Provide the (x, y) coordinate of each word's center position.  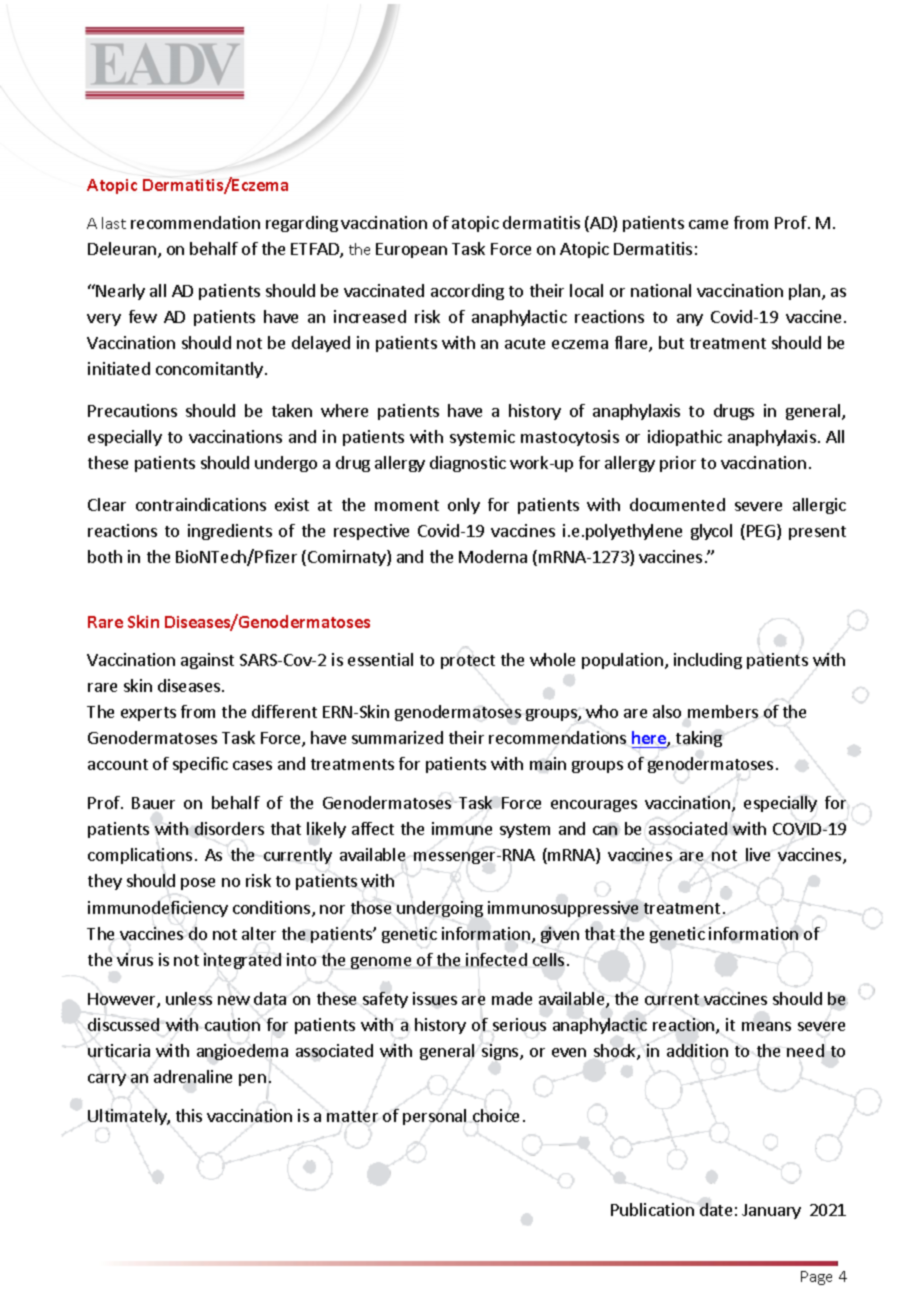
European (411, 250)
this (189, 1115)
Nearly (120, 292)
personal (434, 1117)
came (708, 224)
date (716, 1209)
